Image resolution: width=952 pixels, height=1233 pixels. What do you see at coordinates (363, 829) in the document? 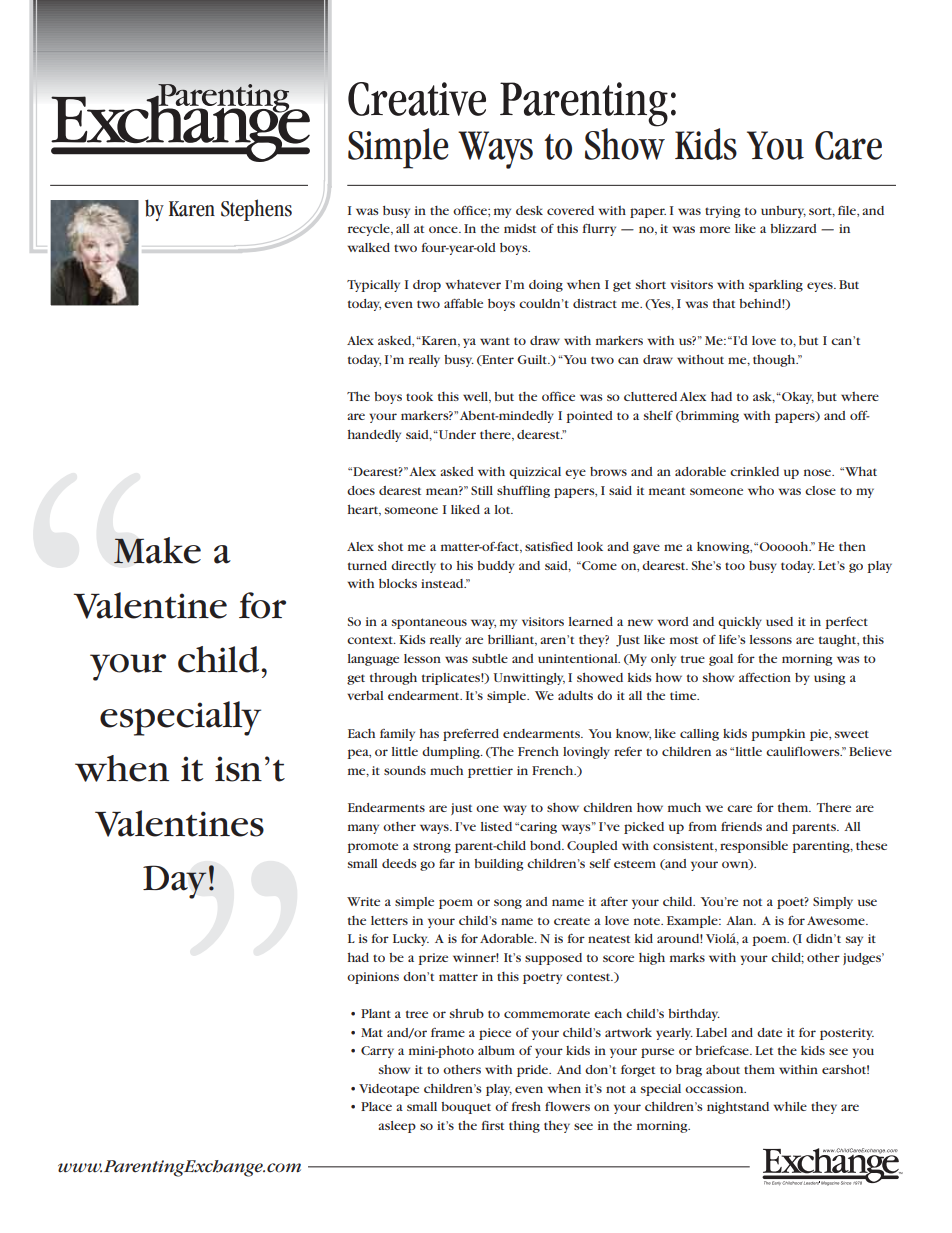
I see `many` at bounding box center [363, 829].
